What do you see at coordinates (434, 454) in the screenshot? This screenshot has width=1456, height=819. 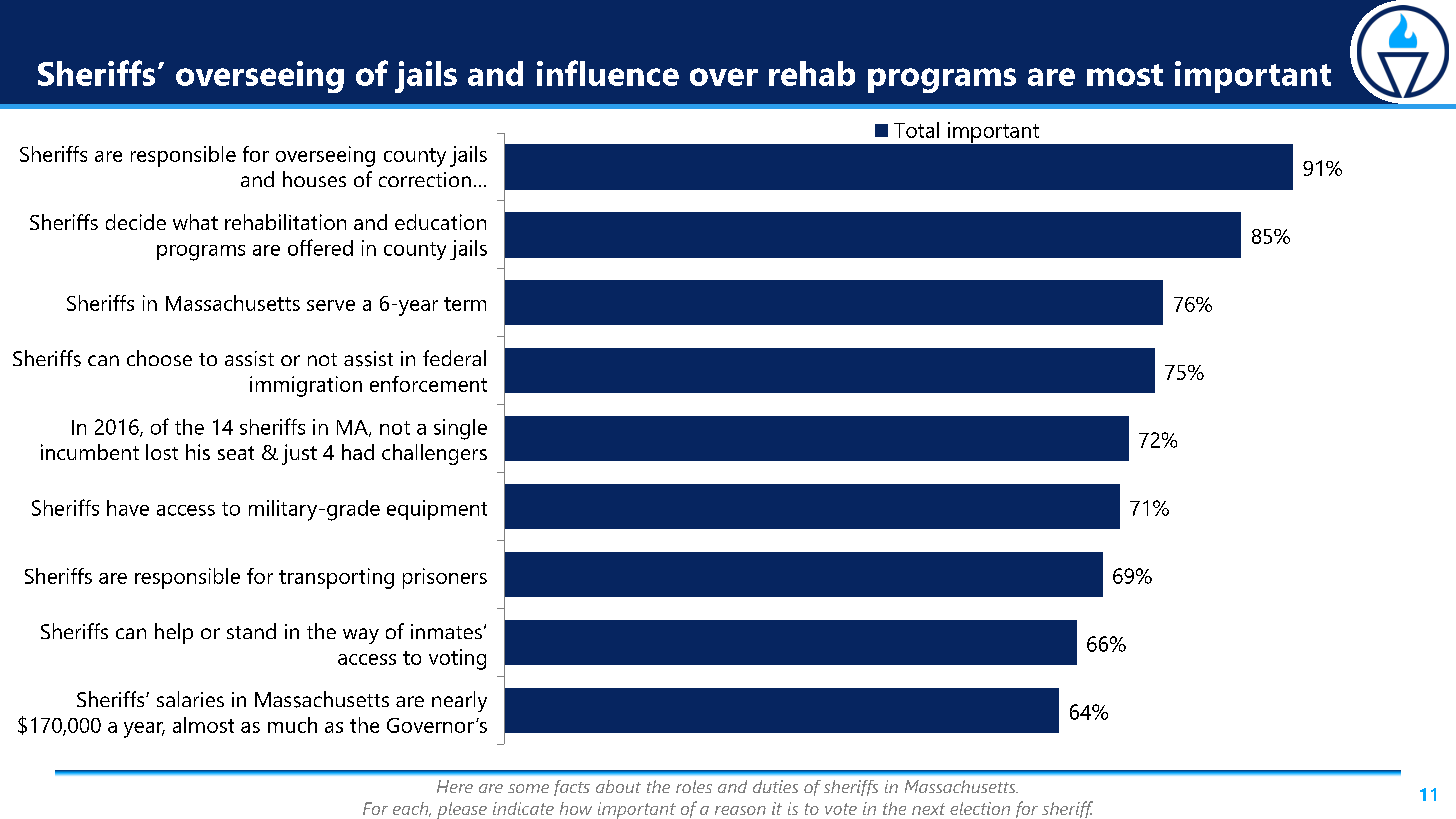 I see `challengers` at bounding box center [434, 454].
